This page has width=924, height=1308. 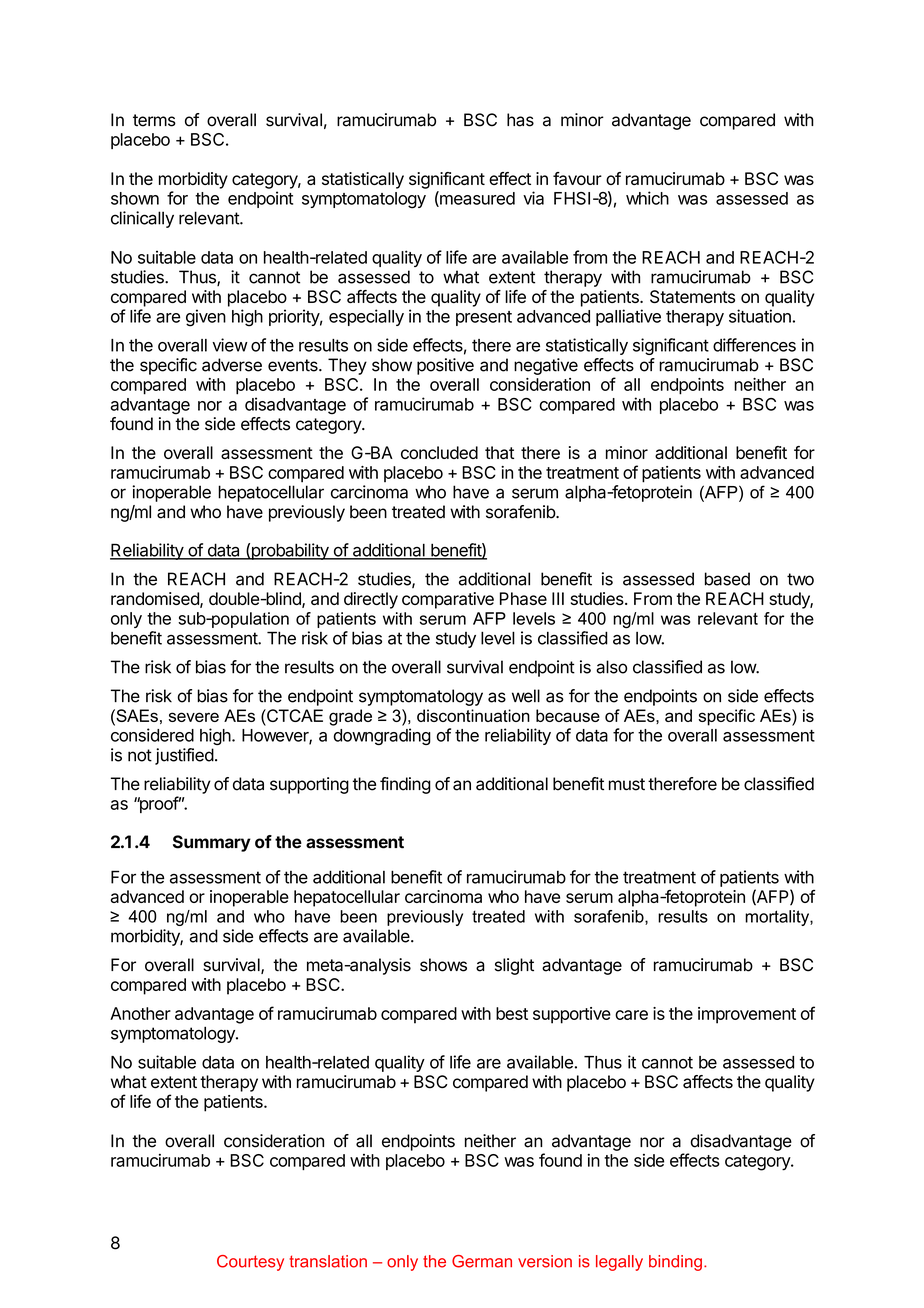 I want to click on which, so click(x=647, y=198).
